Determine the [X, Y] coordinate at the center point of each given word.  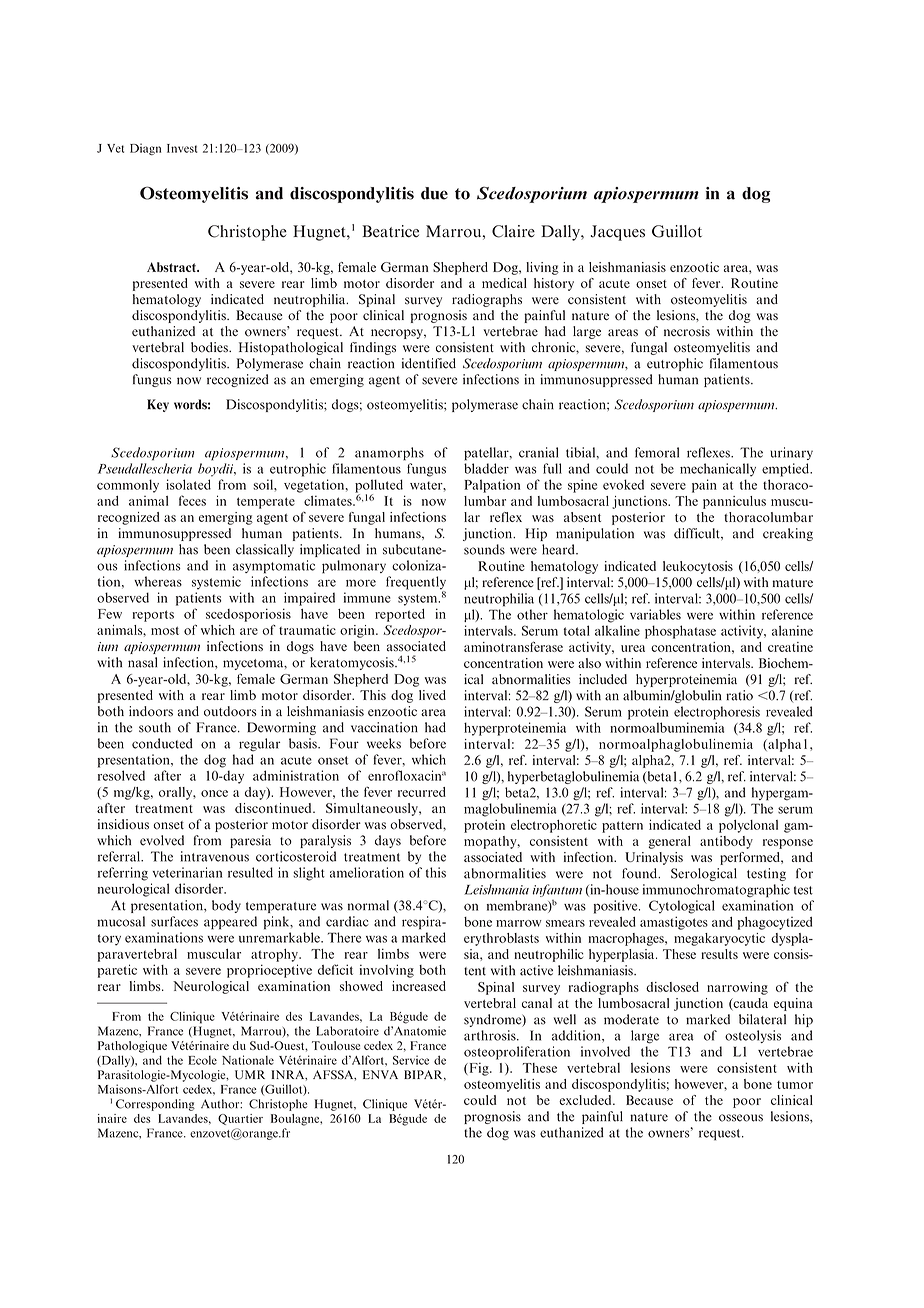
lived [432, 695]
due [434, 193]
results [719, 954]
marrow [519, 923]
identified [429, 363]
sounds [484, 549]
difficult [698, 533]
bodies [210, 347]
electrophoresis [717, 713]
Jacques [618, 233]
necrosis [687, 331]
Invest [182, 148]
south [155, 727]
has [188, 549]
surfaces [174, 921]
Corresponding [155, 1105]
